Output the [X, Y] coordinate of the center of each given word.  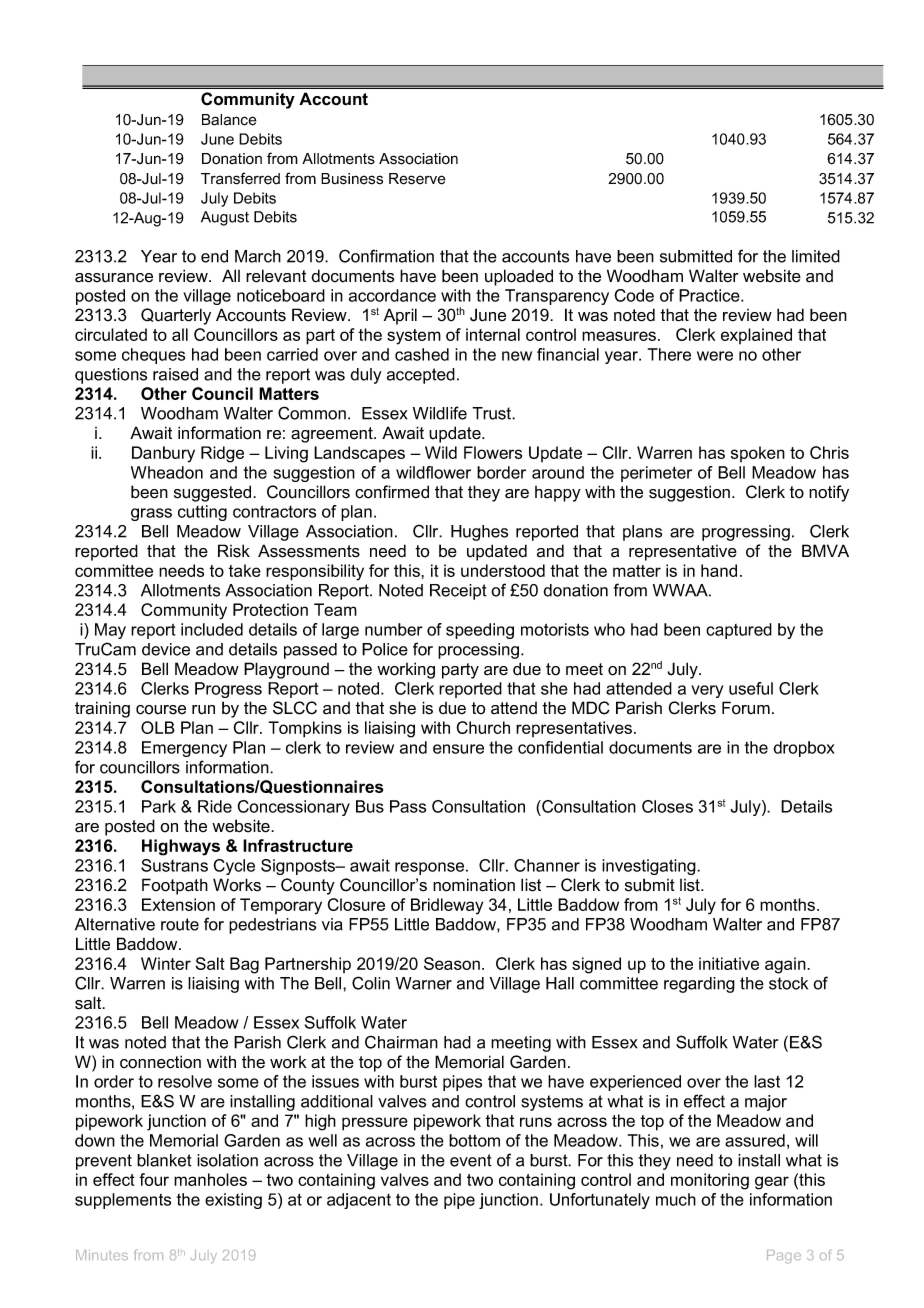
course [161, 710]
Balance [229, 120]
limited [816, 256]
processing [480, 651]
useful [751, 688]
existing [233, 1201]
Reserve [417, 179]
